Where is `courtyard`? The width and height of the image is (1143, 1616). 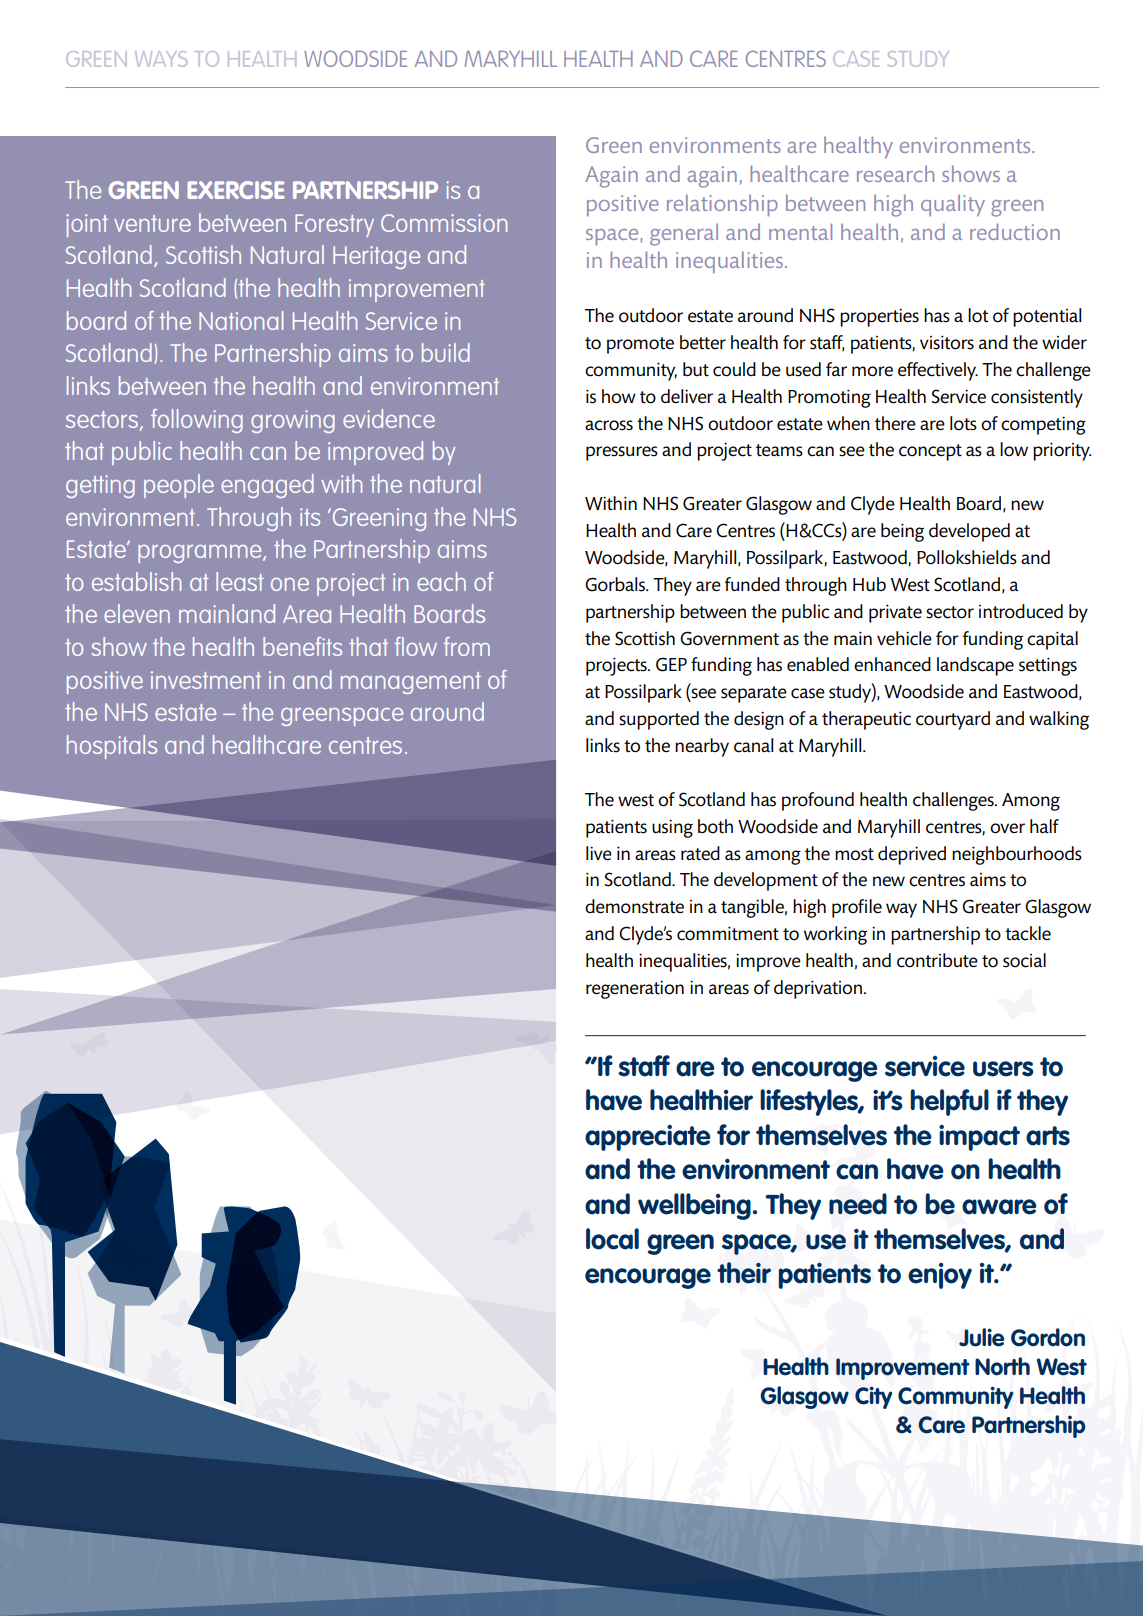 courtyard is located at coordinates (953, 720).
